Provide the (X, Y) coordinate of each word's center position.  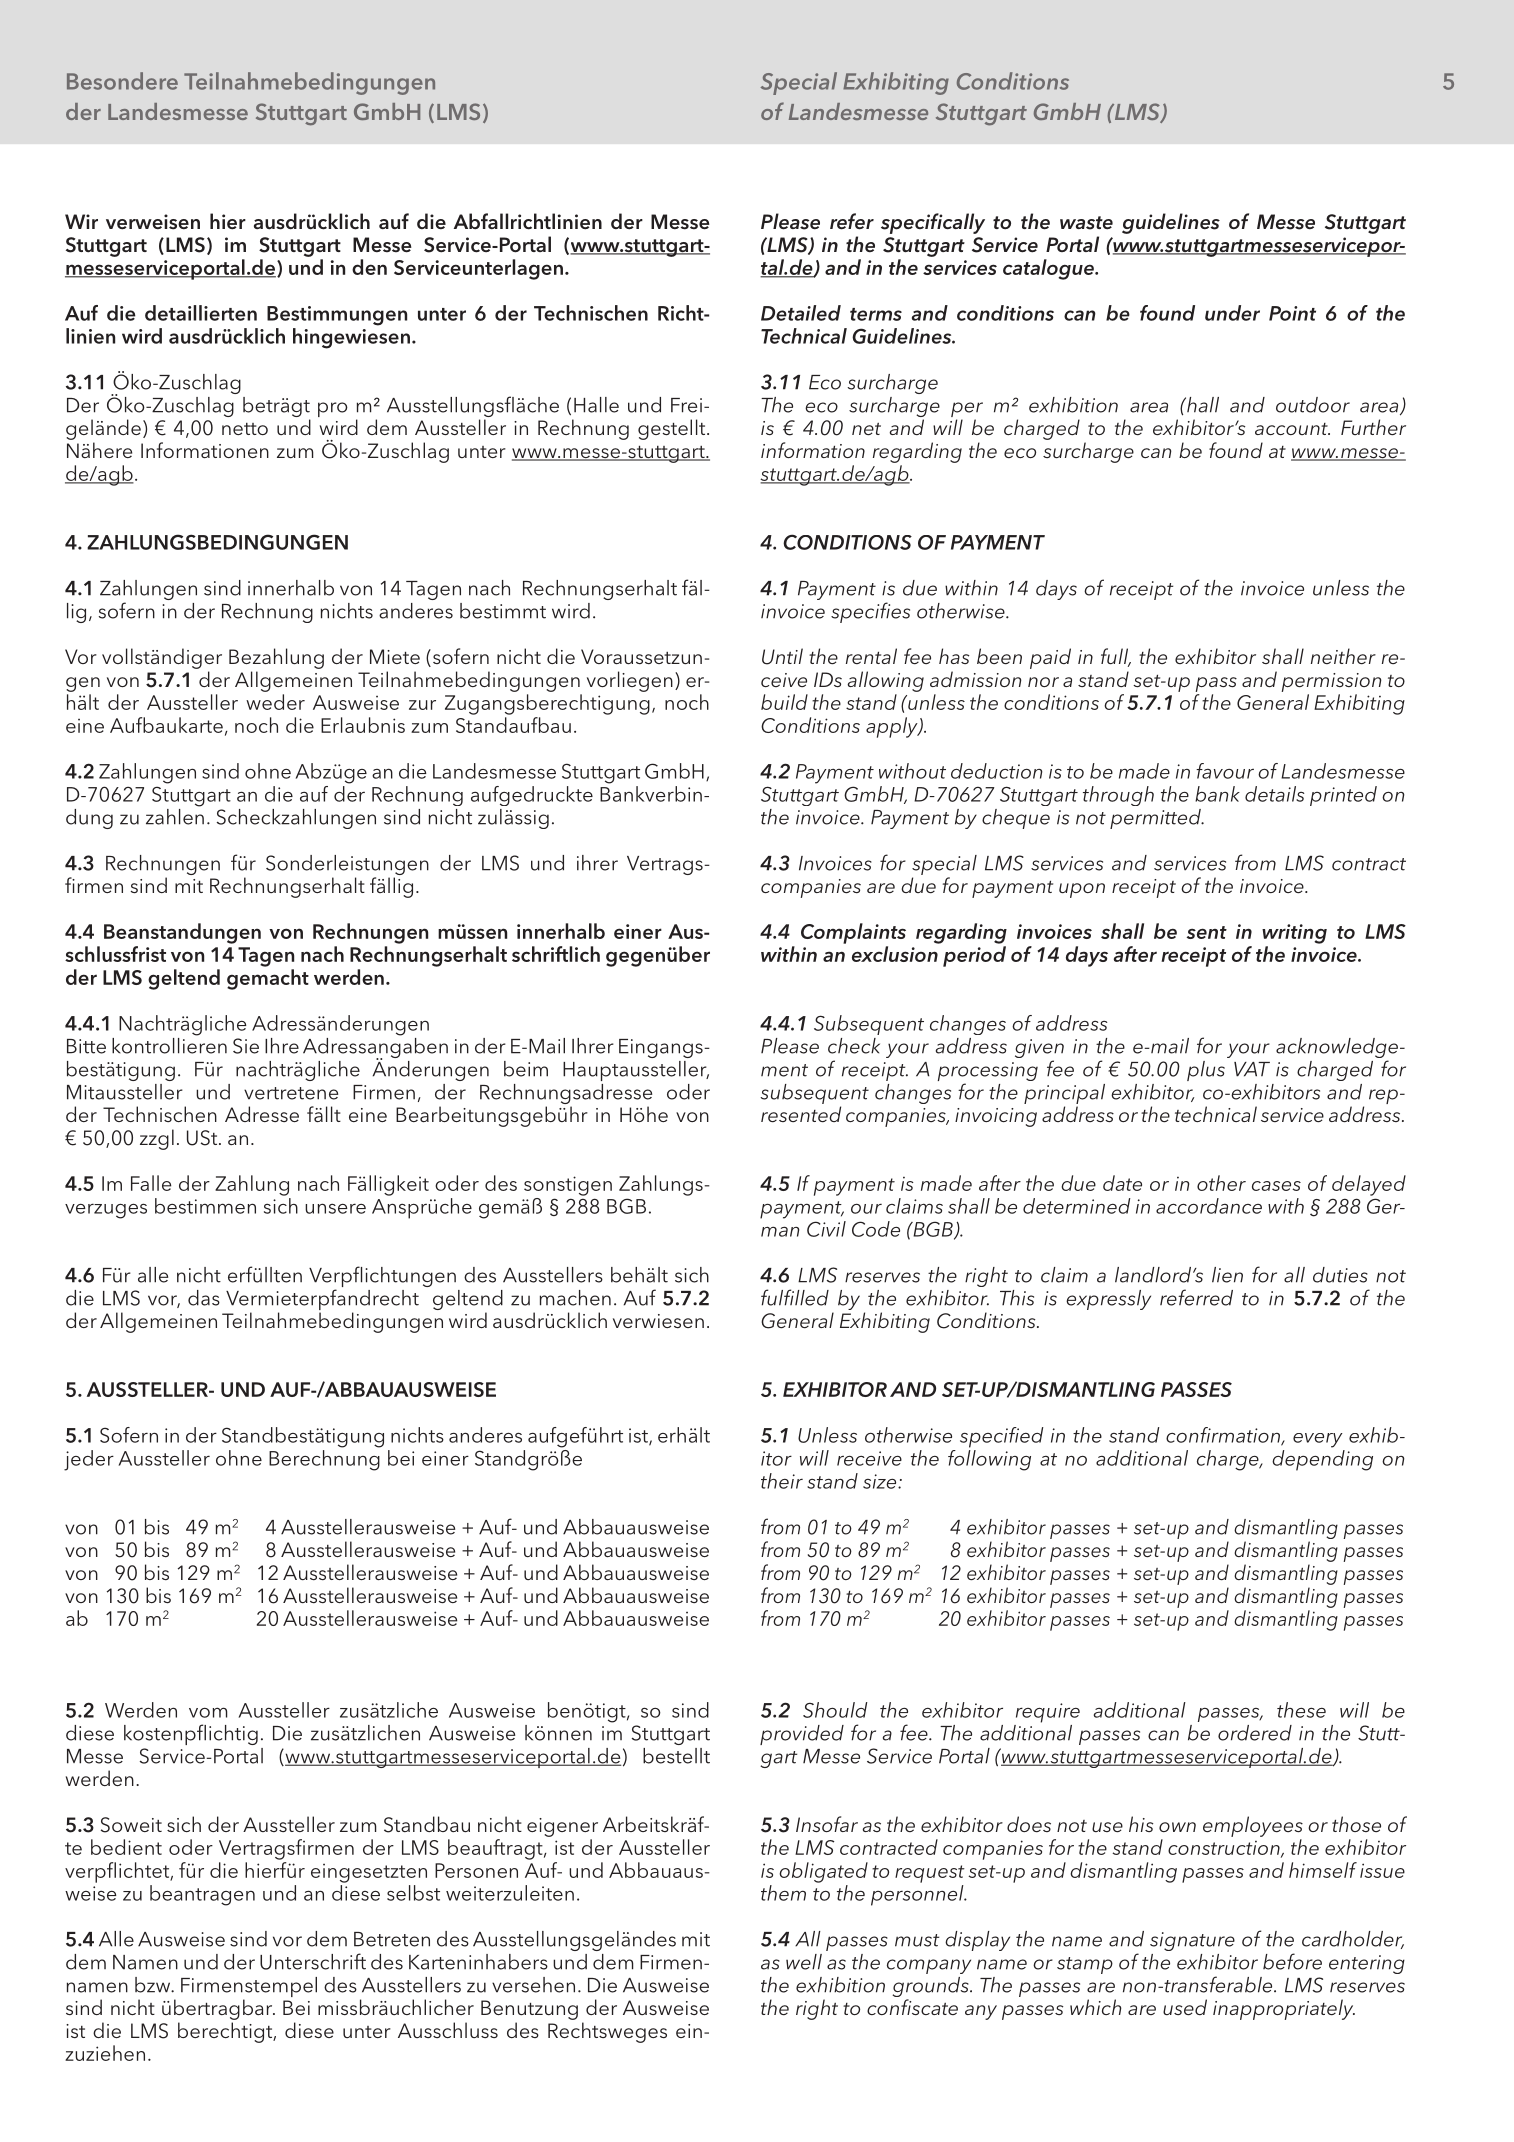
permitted (1156, 819)
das (204, 1298)
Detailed (801, 313)
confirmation (1224, 1436)
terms (876, 314)
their (782, 1481)
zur (422, 705)
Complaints (853, 933)
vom (208, 1712)
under (1232, 313)
